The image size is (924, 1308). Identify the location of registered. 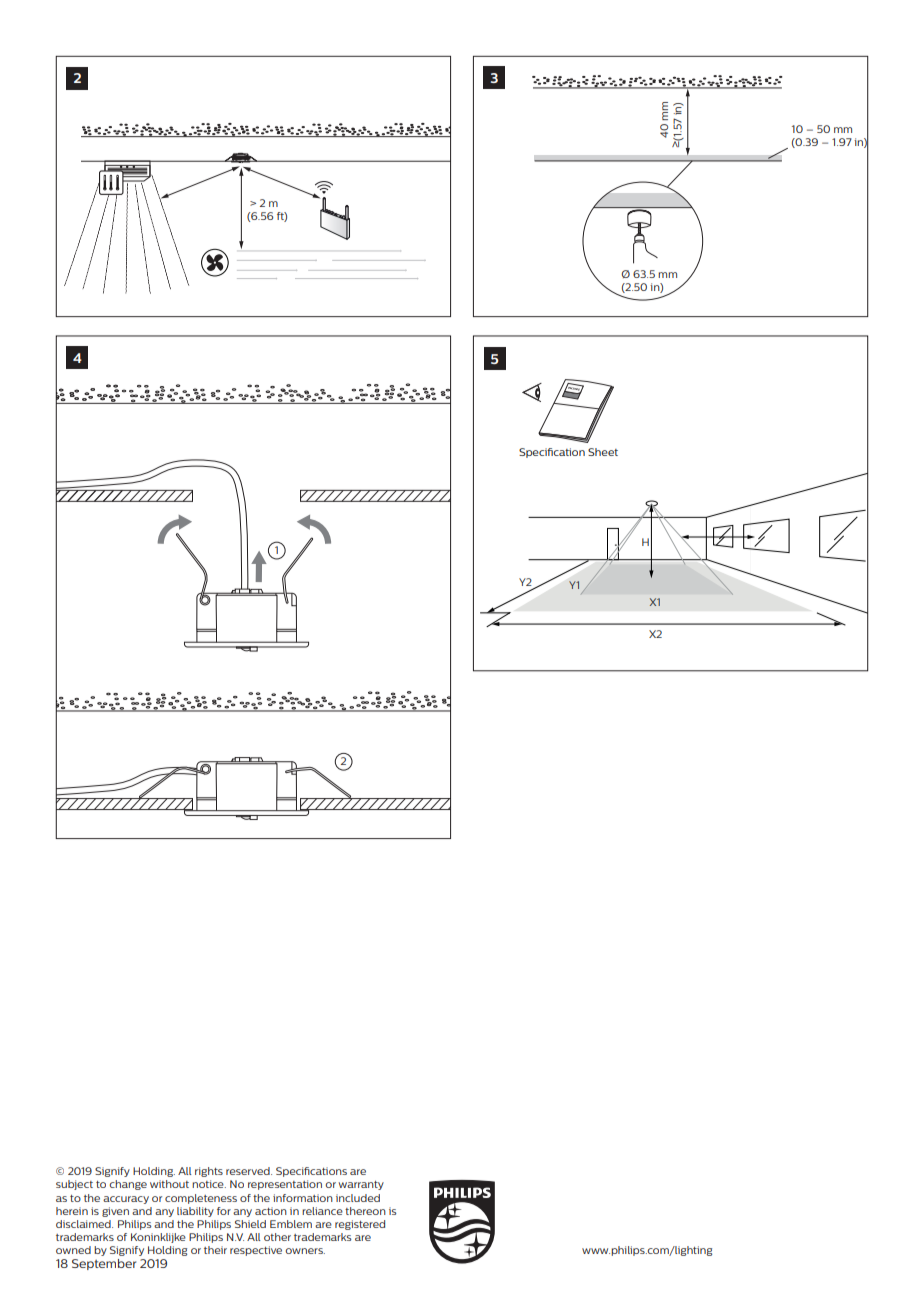
(360, 1225).
